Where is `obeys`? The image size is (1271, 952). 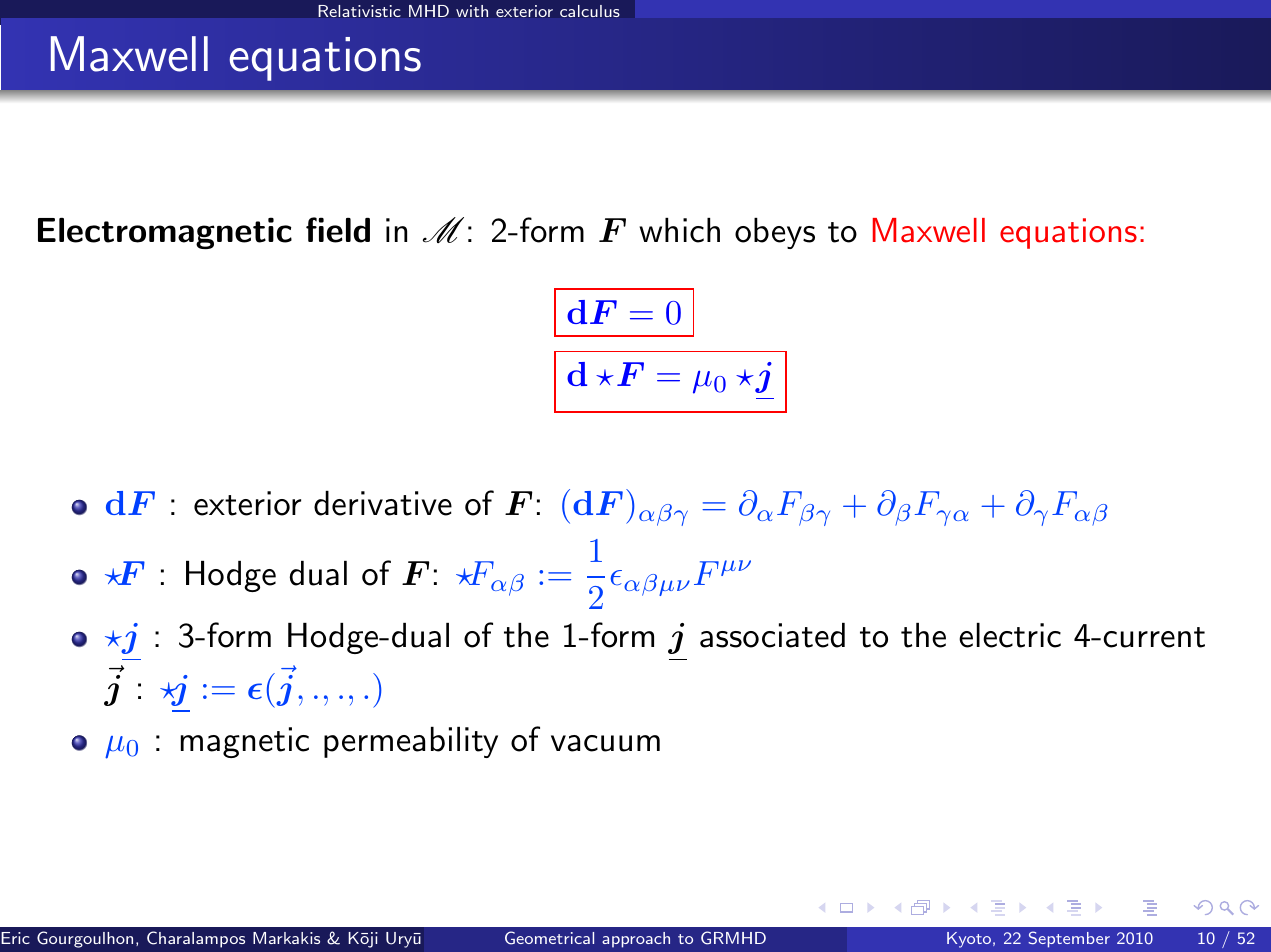 obeys is located at coordinates (775, 233).
